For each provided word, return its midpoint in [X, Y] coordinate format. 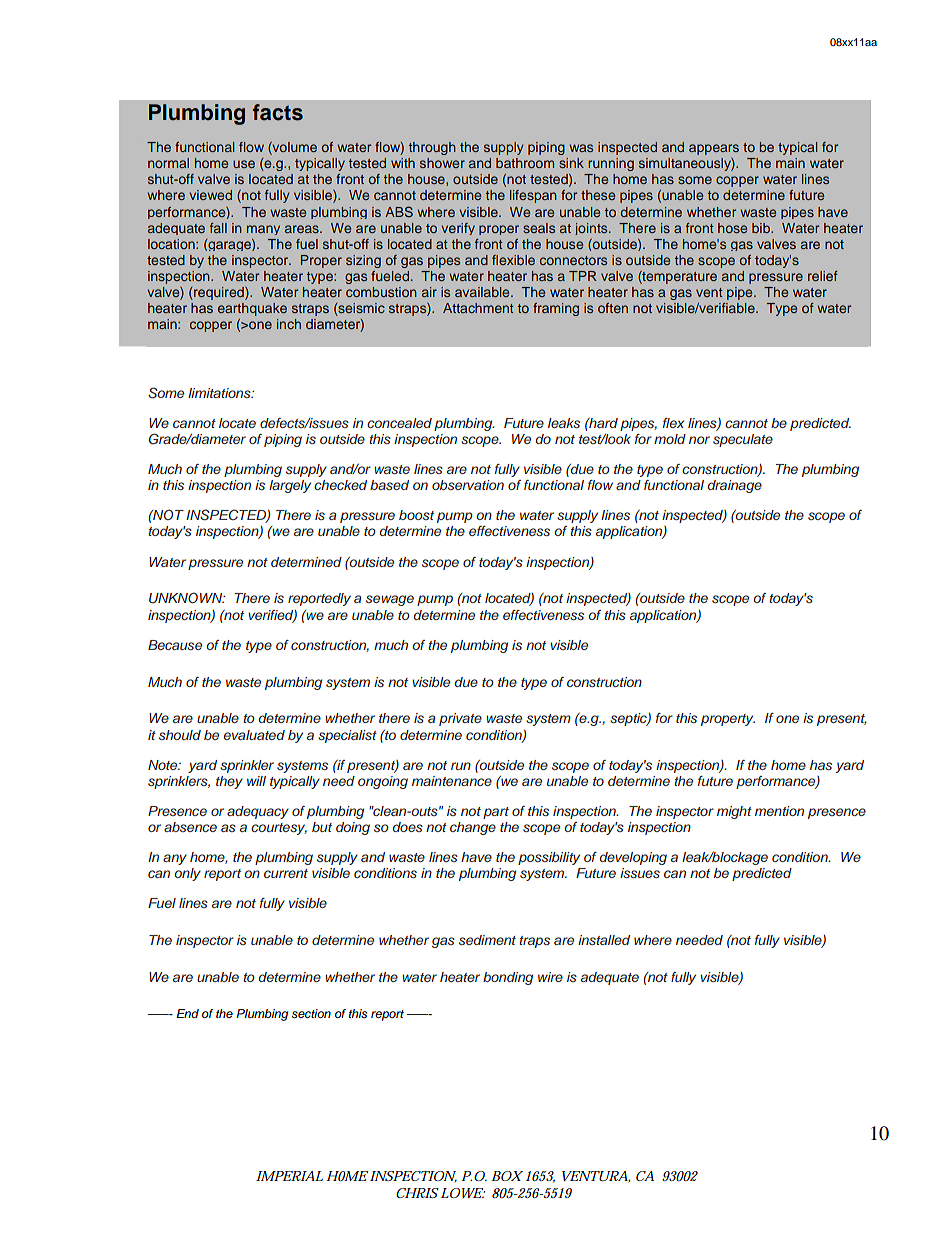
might [734, 812]
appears [714, 149]
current [286, 873]
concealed [399, 423]
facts [278, 112]
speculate [743, 440]
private [460, 719]
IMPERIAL [289, 1176]
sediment [487, 940]
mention [779, 811]
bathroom [525, 163]
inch [289, 324]
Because [175, 645]
